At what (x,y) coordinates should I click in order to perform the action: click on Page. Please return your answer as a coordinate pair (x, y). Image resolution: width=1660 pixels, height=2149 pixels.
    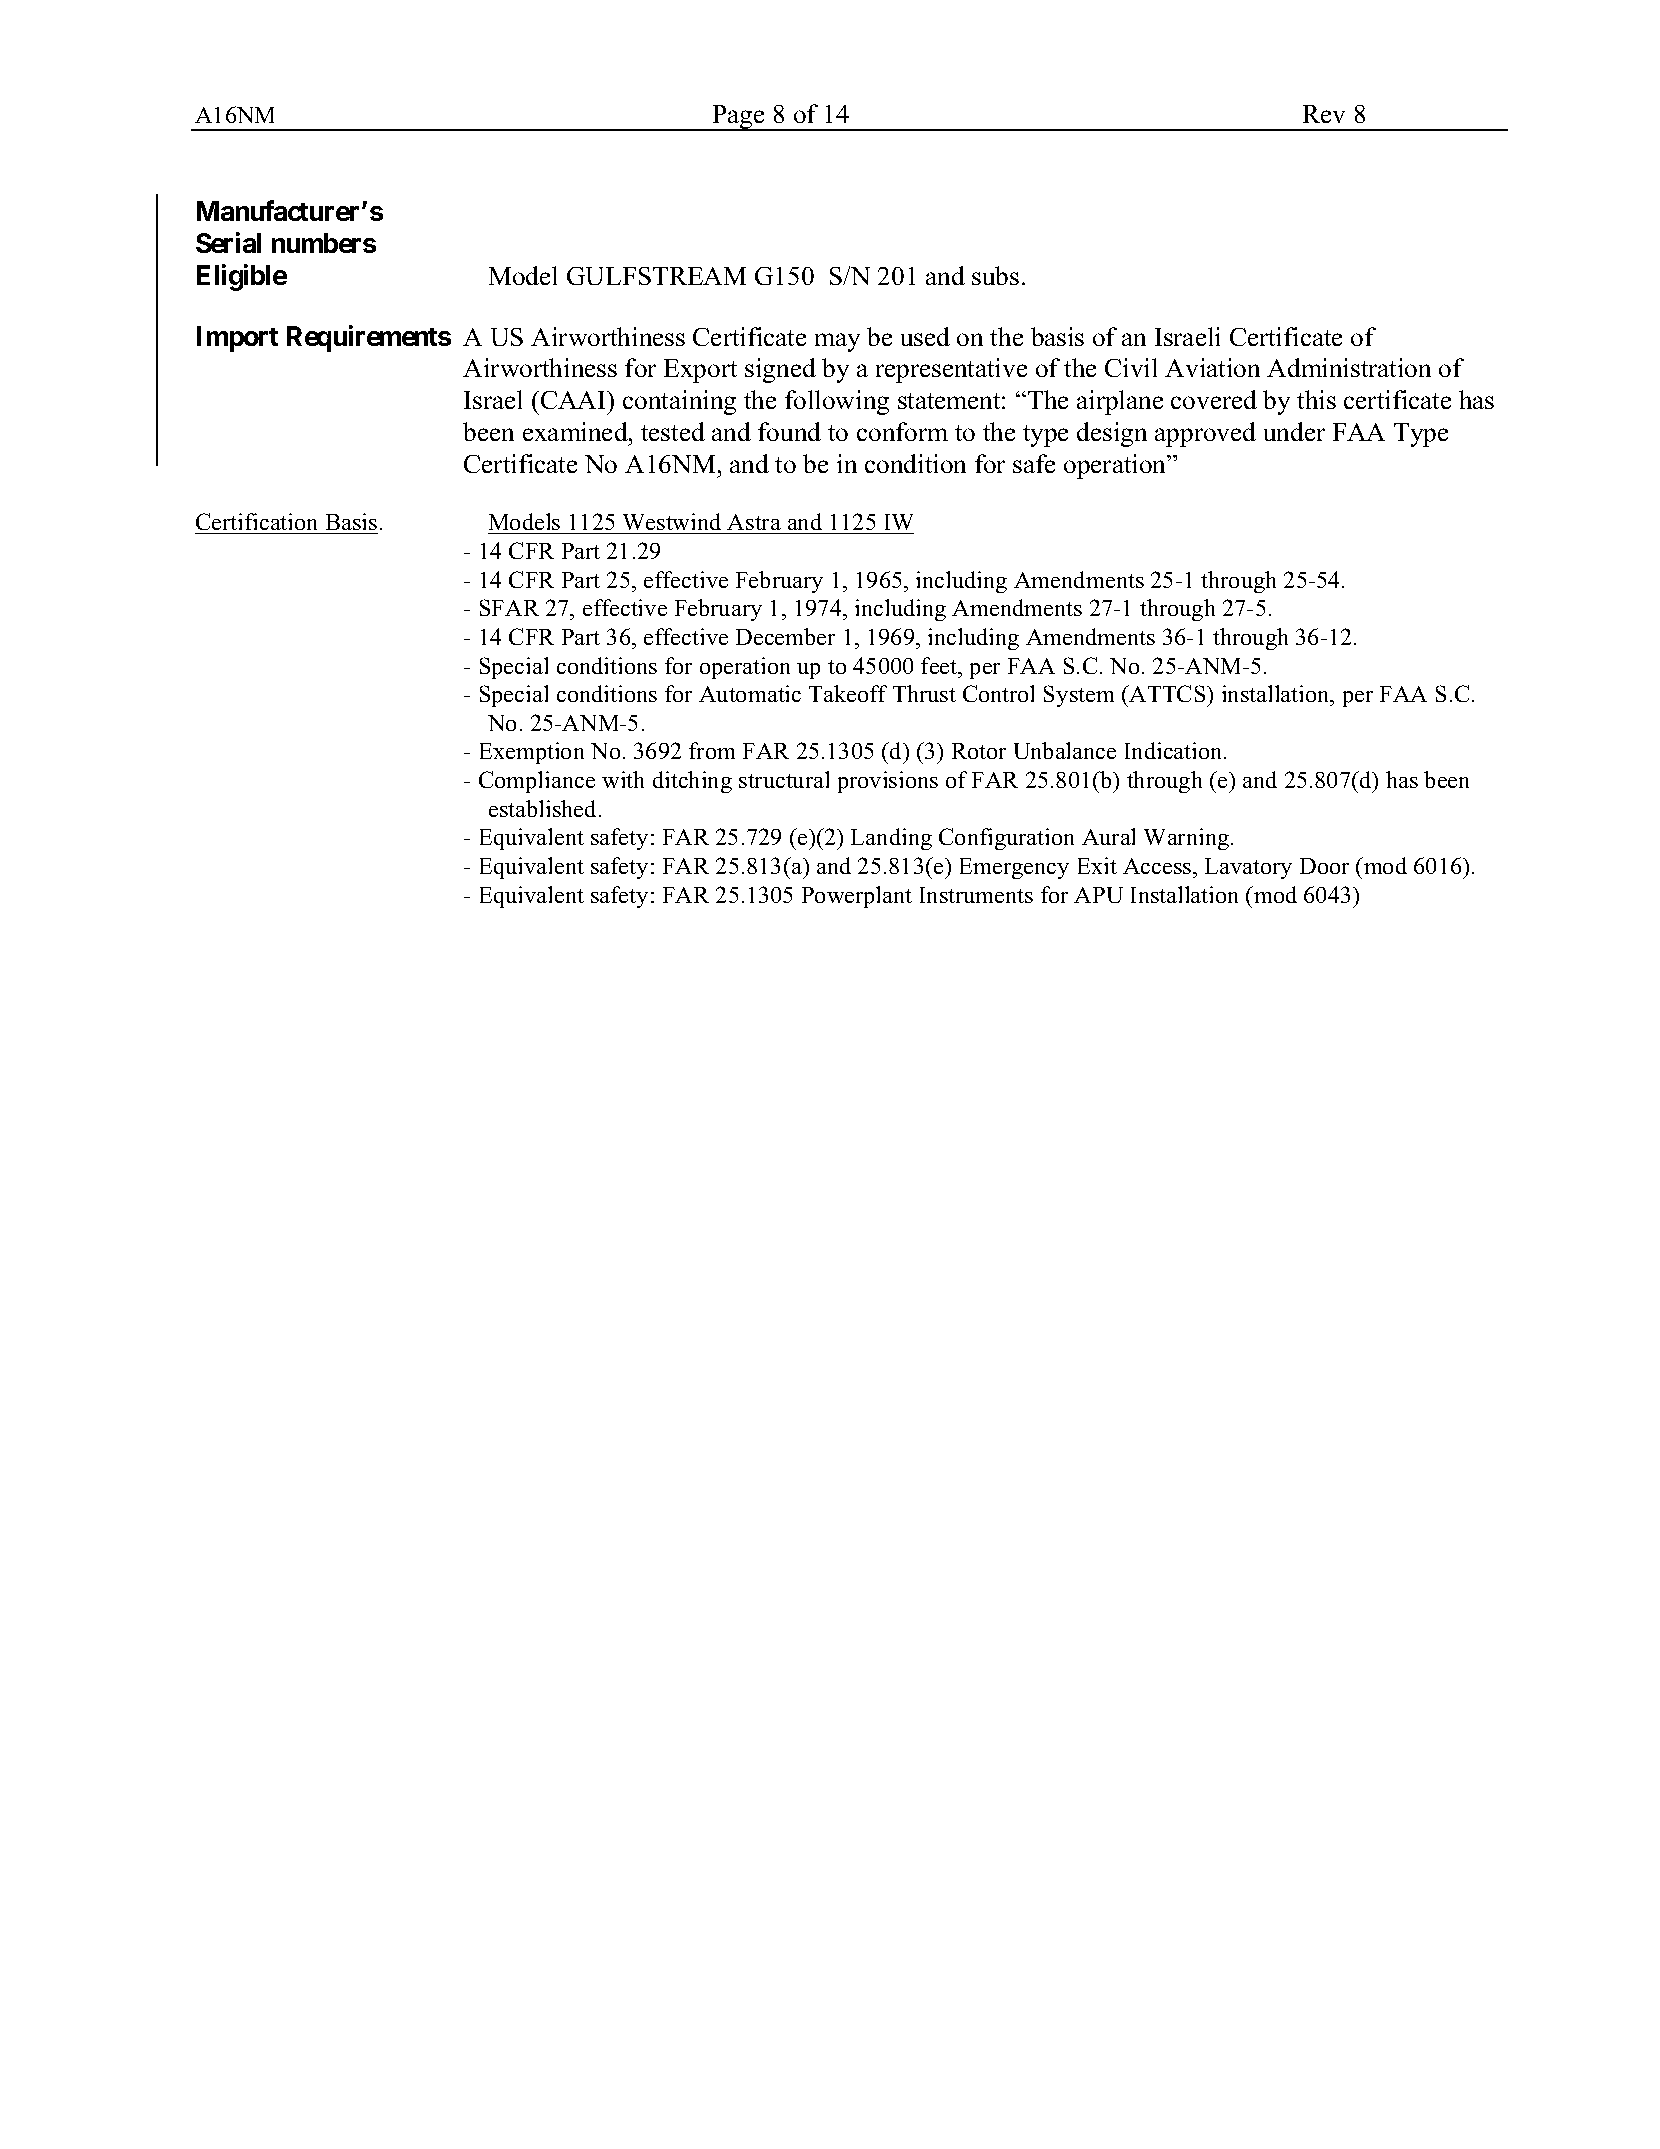
    Looking at the image, I should click on (739, 118).
